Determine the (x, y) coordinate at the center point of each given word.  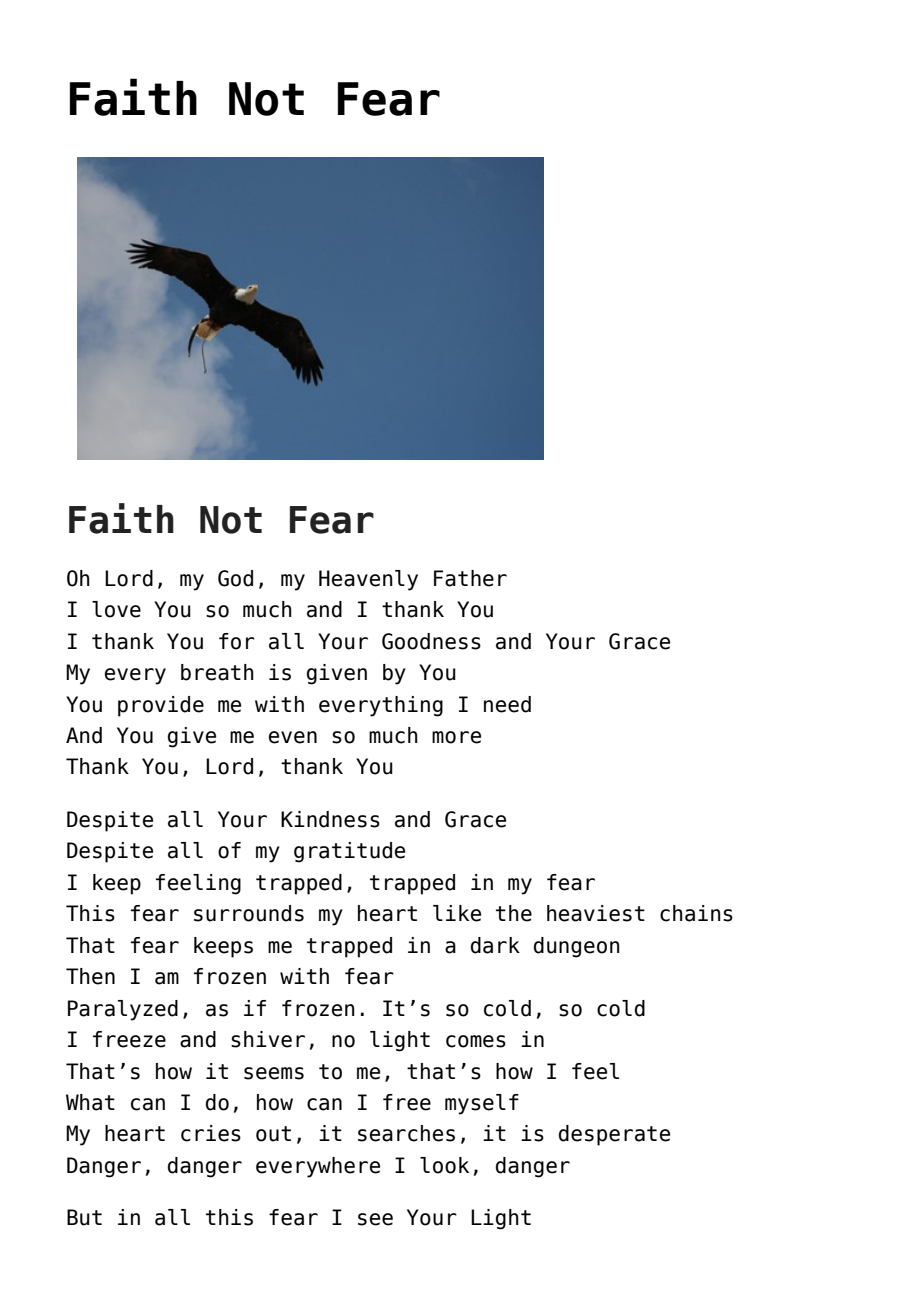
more (456, 737)
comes (476, 1041)
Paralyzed (123, 1010)
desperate (614, 1135)
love (116, 609)
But (84, 1217)
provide (161, 706)
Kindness (330, 819)
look (444, 1165)
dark (495, 945)
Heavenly (368, 580)
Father (470, 578)
